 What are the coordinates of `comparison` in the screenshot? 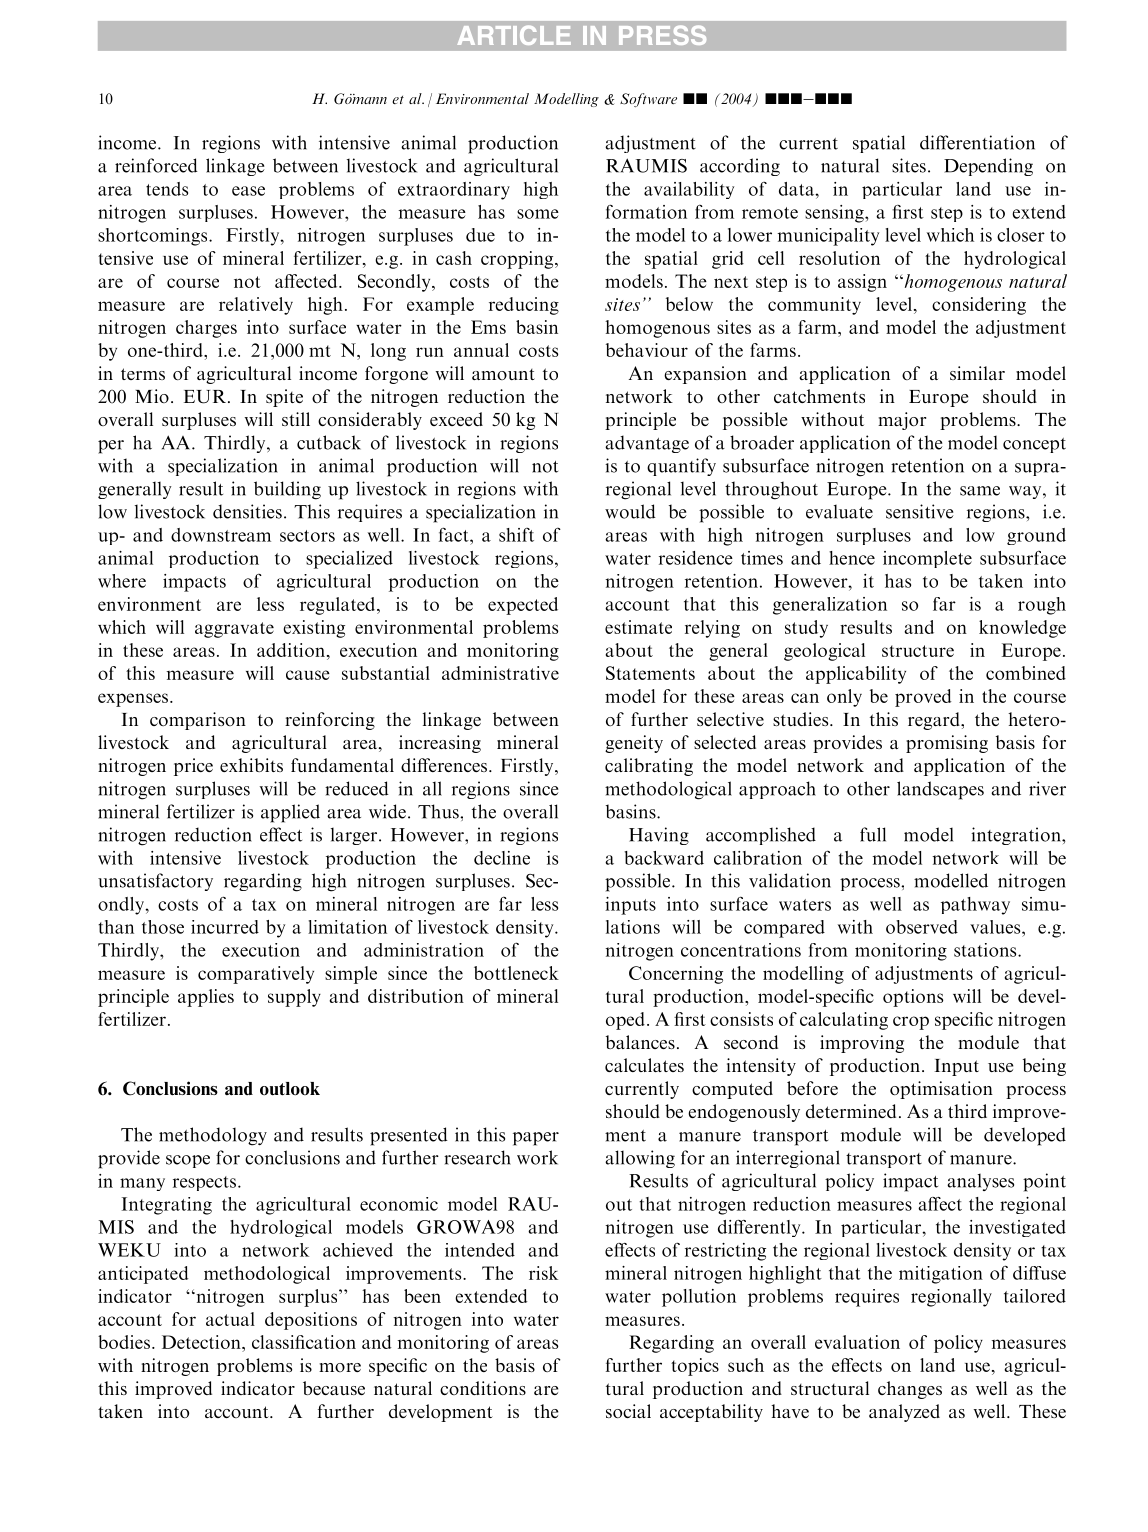 It's located at (198, 721).
